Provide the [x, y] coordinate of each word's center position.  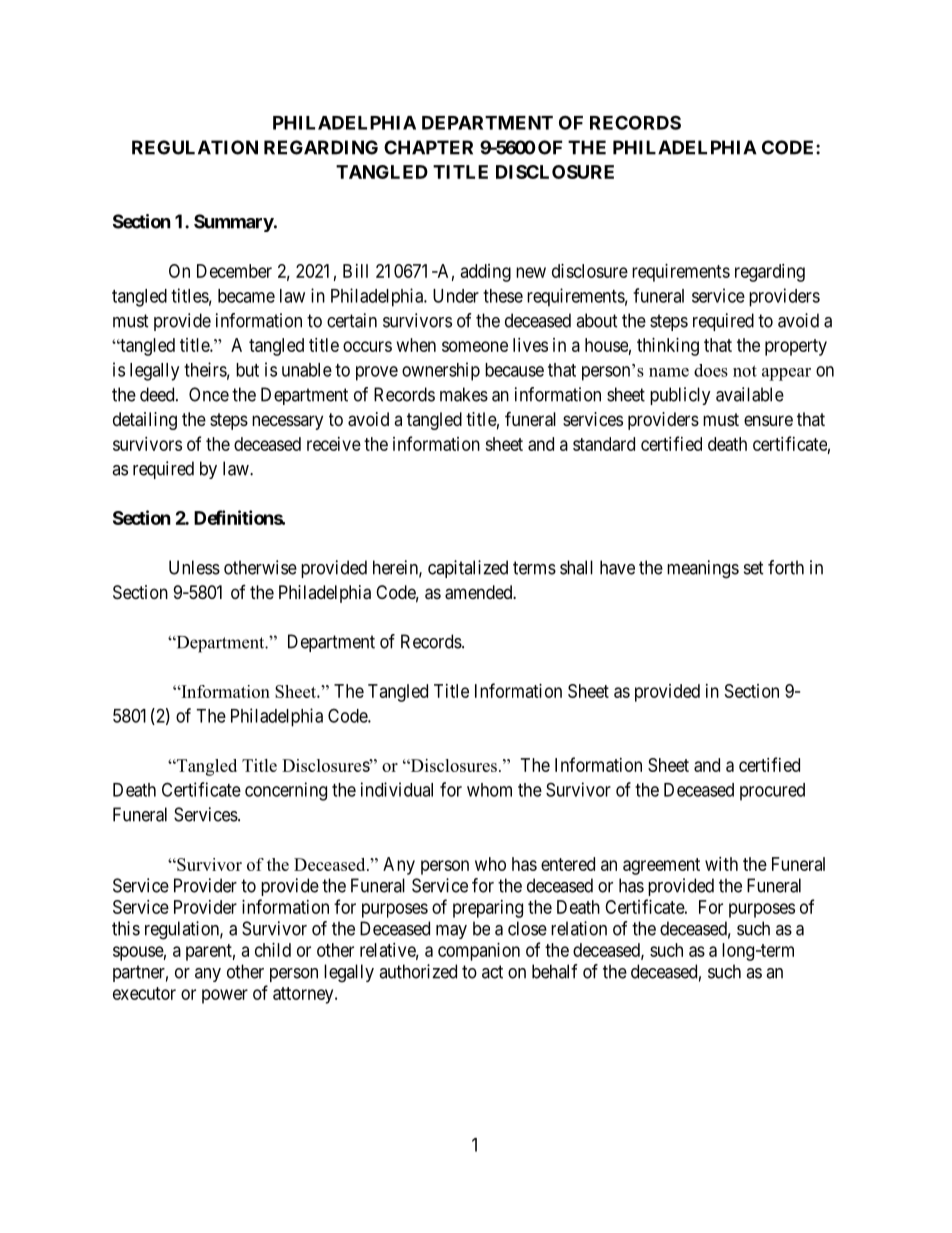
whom [489, 790]
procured [772, 792]
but [247, 370]
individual [397, 789]
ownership [441, 371]
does [711, 370]
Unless [194, 567]
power [225, 996]
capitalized [468, 569]
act [492, 972]
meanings [703, 569]
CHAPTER [428, 147]
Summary [234, 223]
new [531, 272]
